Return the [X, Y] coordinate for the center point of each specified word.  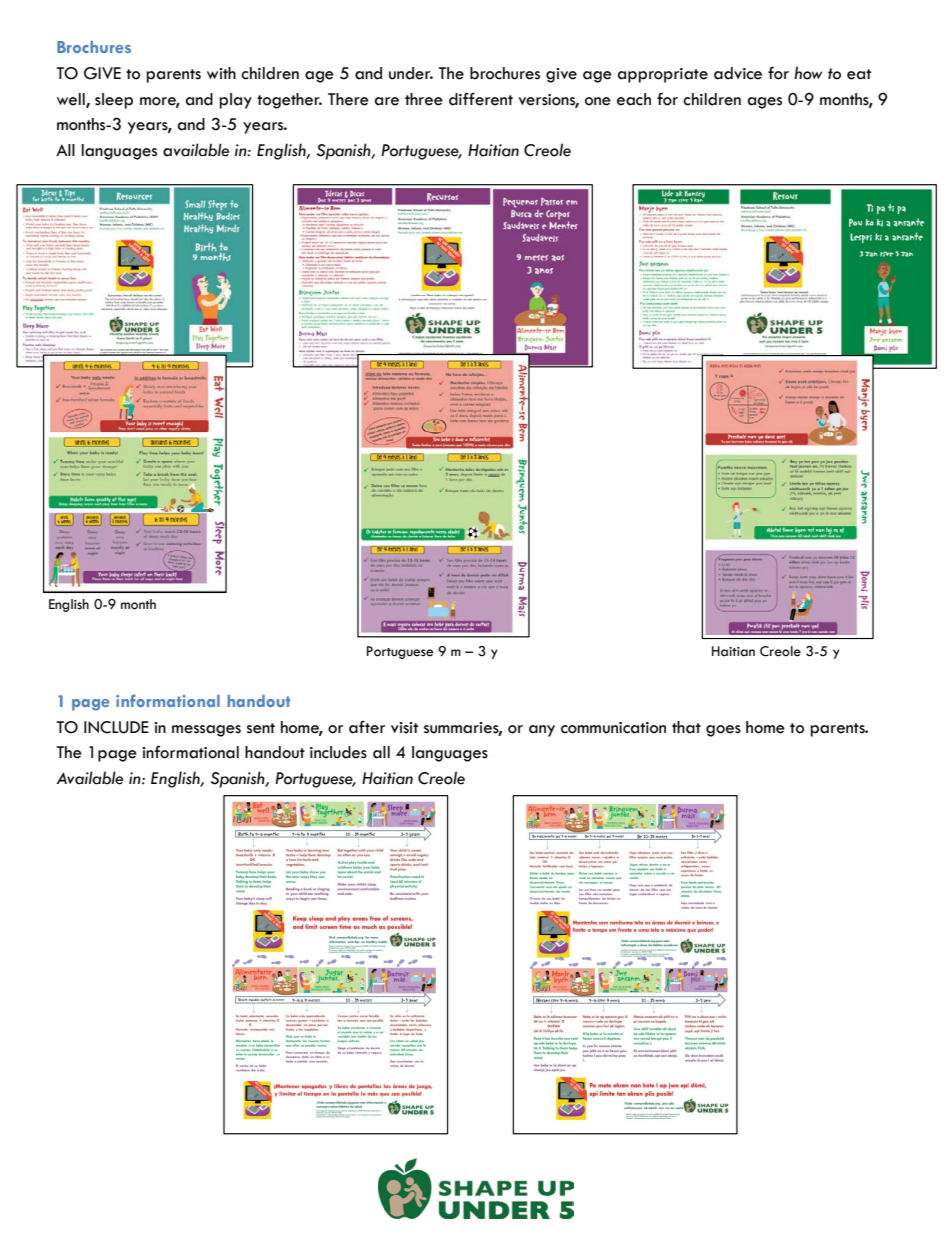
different [481, 99]
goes [723, 731]
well [72, 100]
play [235, 101]
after [367, 727]
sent [261, 728]
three [424, 99]
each [634, 99]
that [686, 727]
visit [404, 728]
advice [738, 73]
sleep [114, 101]
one [598, 101]
